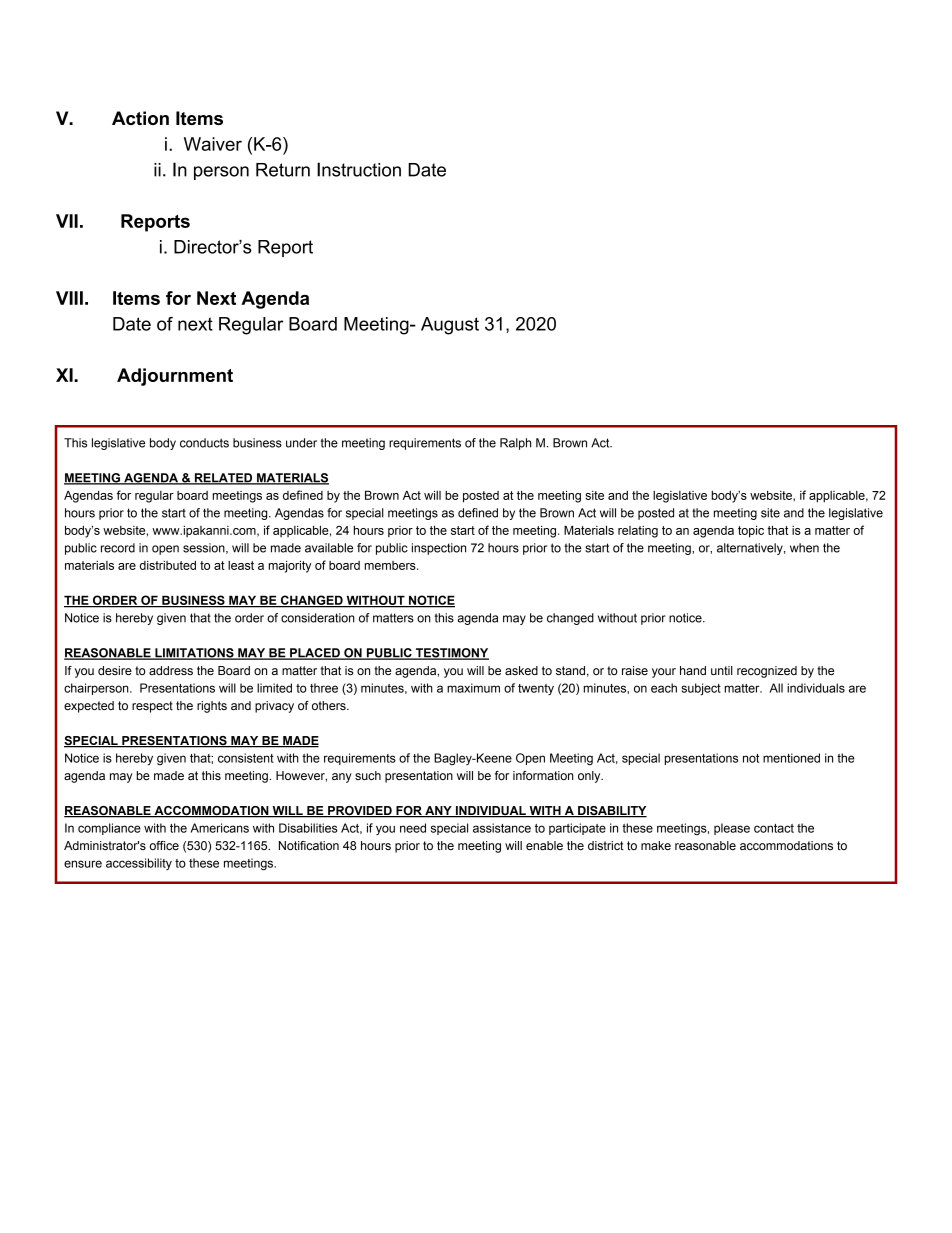 The height and width of the screenshot is (1233, 952). Describe the element at coordinates (451, 654) in the screenshot. I see `TESTIMONY` at that location.
